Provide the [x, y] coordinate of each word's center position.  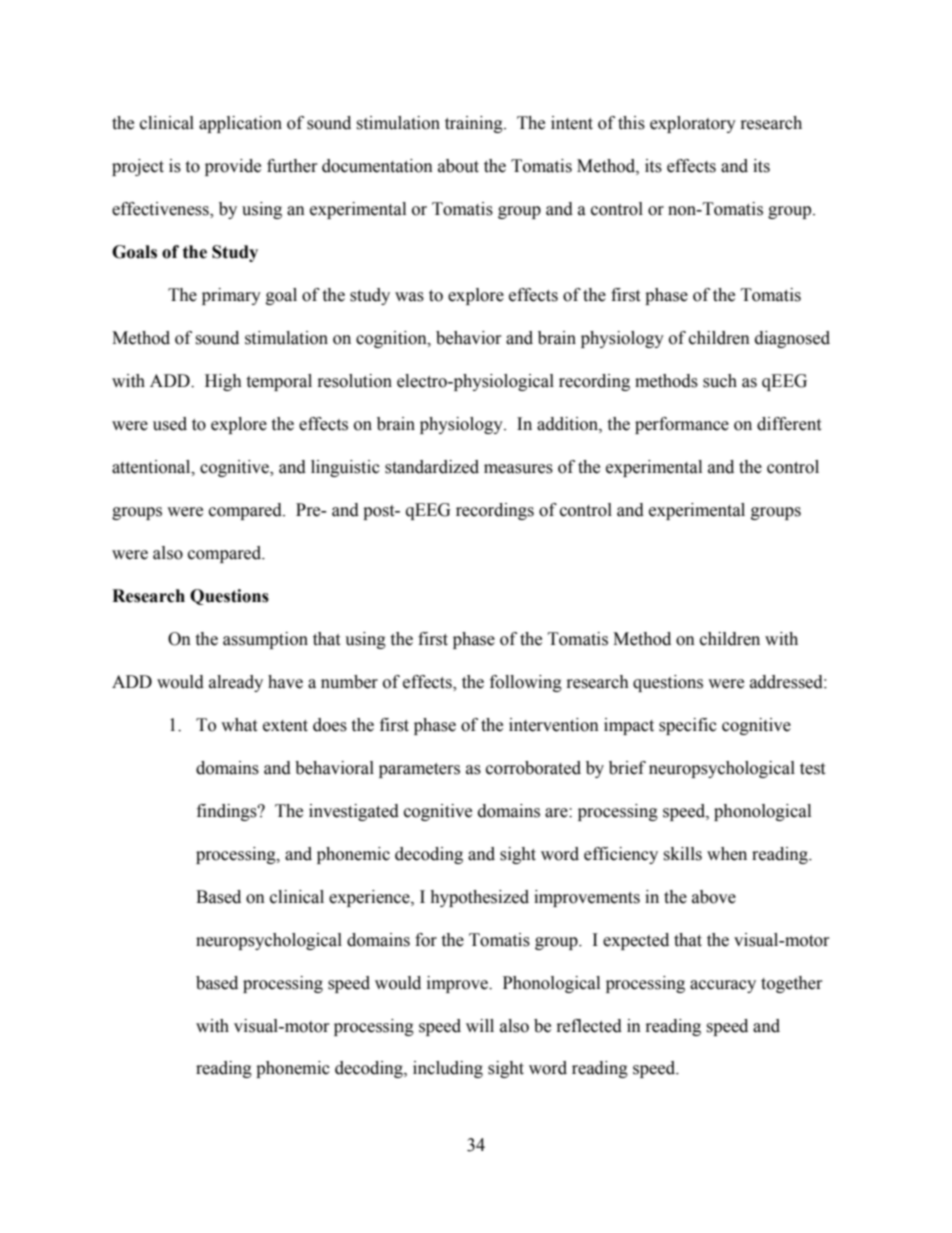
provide [233, 167]
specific [688, 726]
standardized [432, 467]
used [170, 424]
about [458, 166]
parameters [419, 770]
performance [682, 425]
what [239, 725]
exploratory [693, 124]
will [480, 1025]
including [448, 1069]
